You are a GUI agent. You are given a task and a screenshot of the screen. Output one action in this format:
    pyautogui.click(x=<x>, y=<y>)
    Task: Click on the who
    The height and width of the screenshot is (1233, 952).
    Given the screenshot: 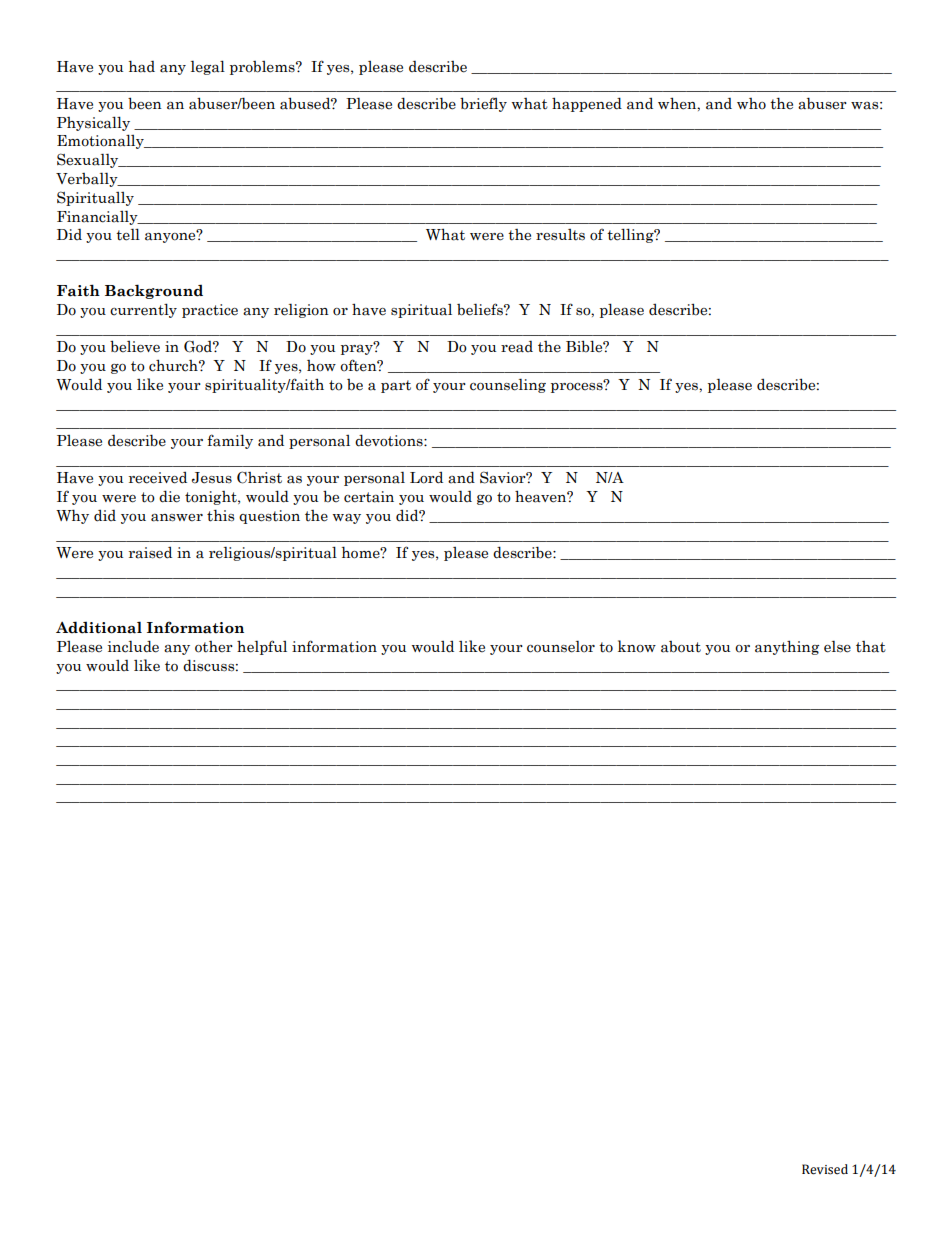 What is the action you would take?
    pyautogui.click(x=751, y=104)
